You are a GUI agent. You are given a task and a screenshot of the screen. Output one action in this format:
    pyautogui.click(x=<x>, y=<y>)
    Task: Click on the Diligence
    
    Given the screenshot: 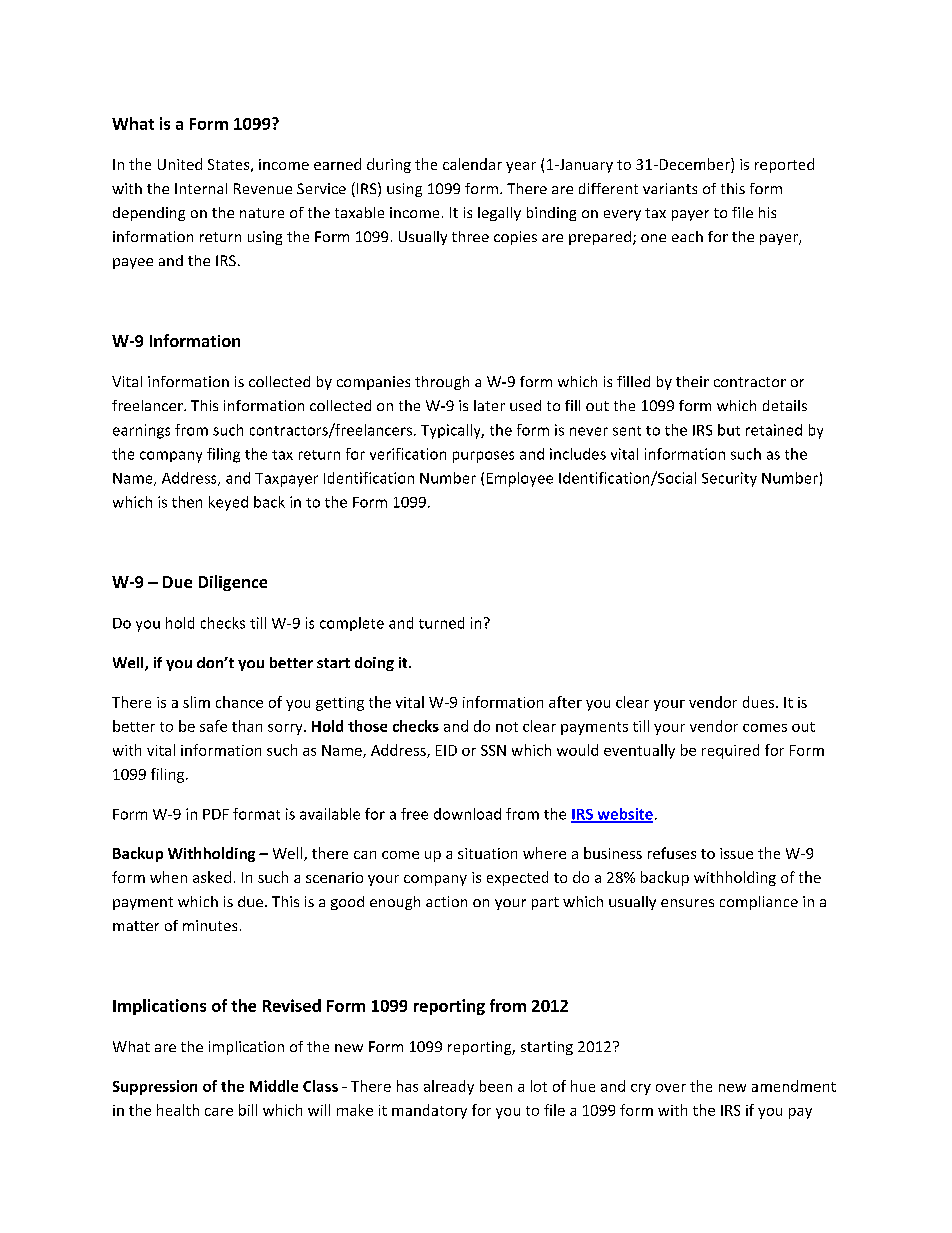 What is the action you would take?
    pyautogui.click(x=233, y=583)
